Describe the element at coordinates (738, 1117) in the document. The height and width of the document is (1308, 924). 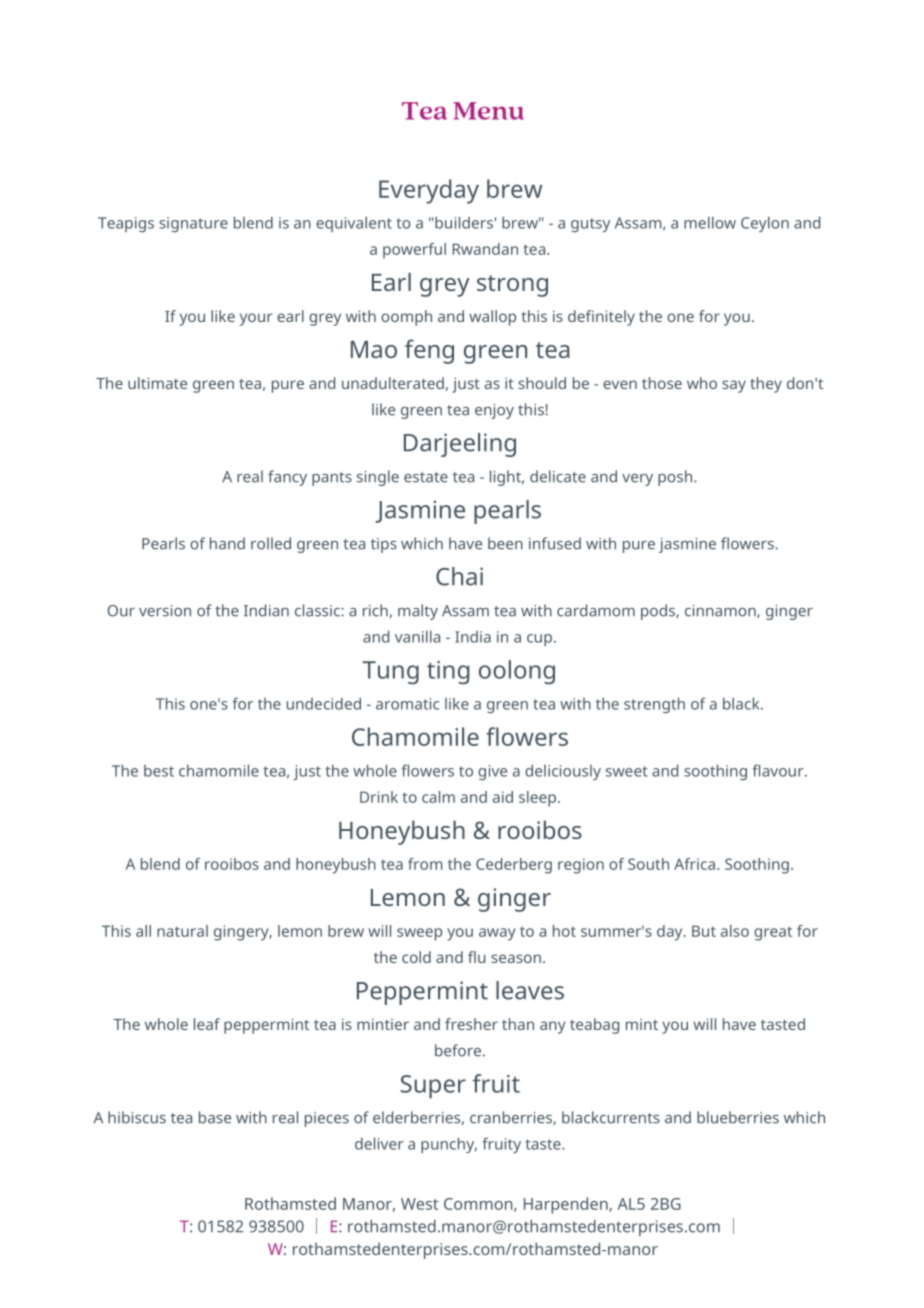
I see `blueberries` at that location.
